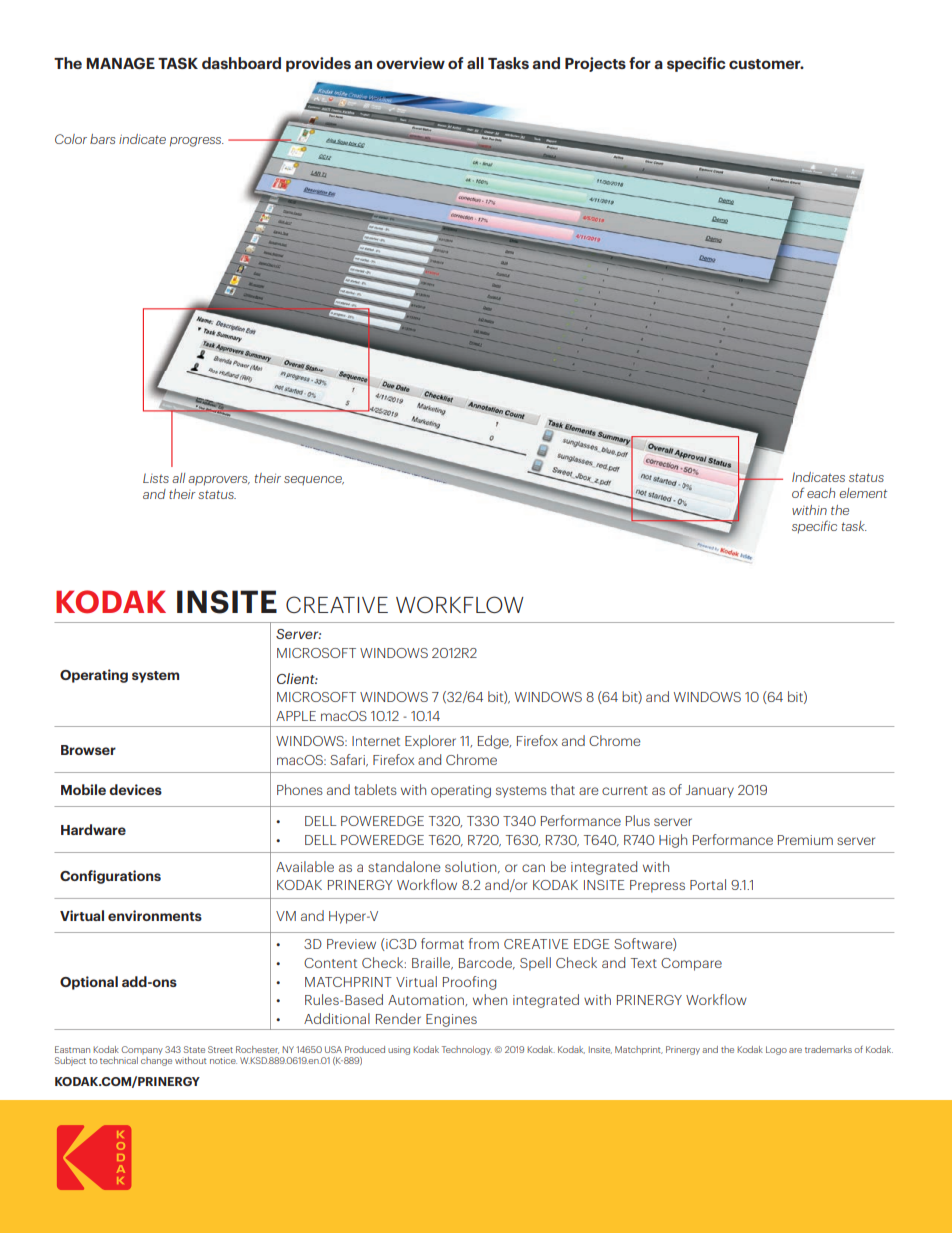  Describe the element at coordinates (430, 742) in the document. I see `Explorer` at that location.
